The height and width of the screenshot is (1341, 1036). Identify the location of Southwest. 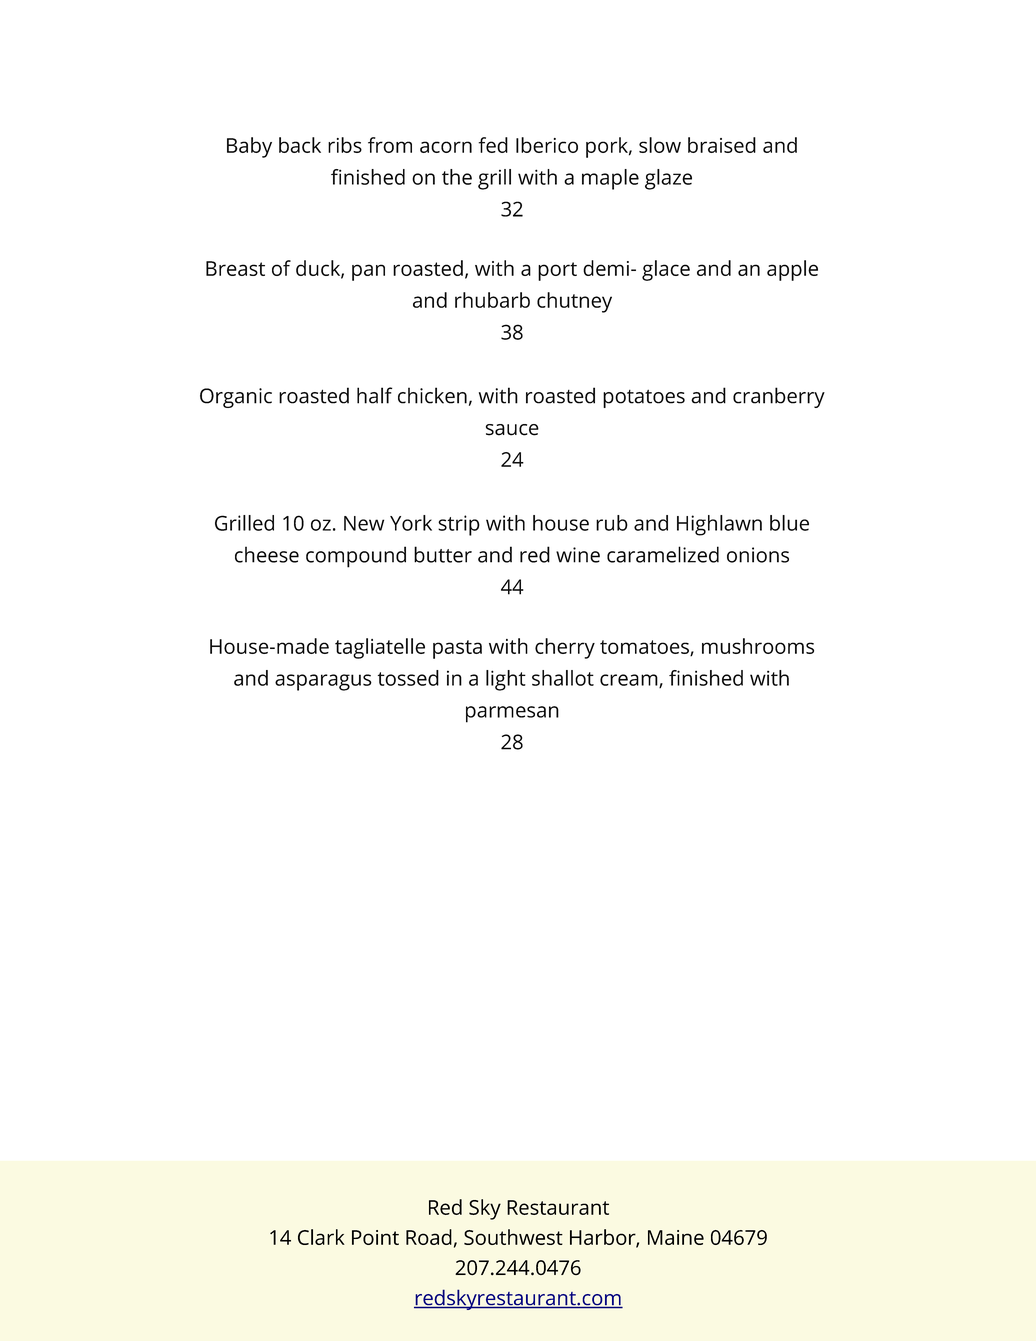
(513, 1237).
